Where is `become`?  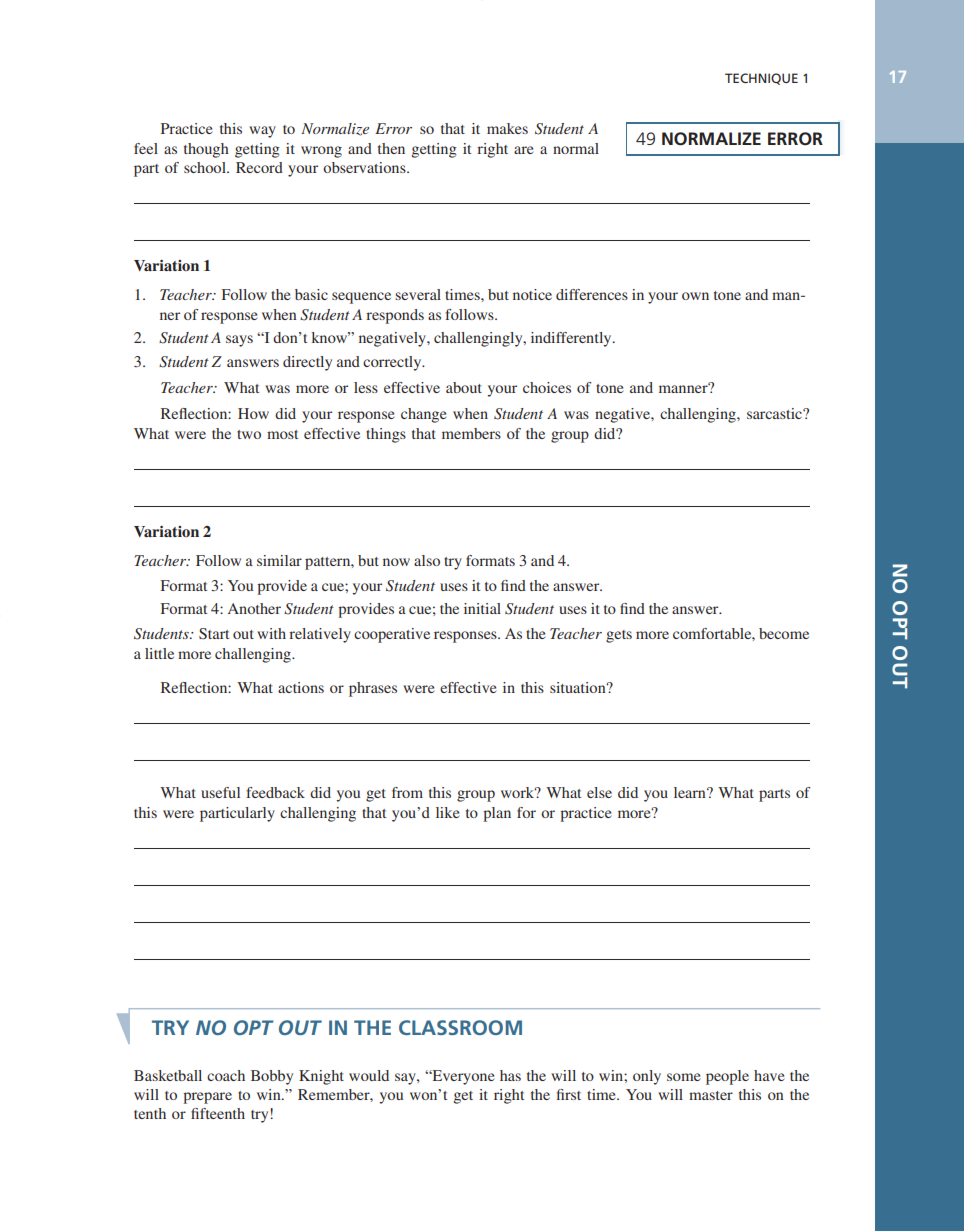
become is located at coordinates (784, 633).
